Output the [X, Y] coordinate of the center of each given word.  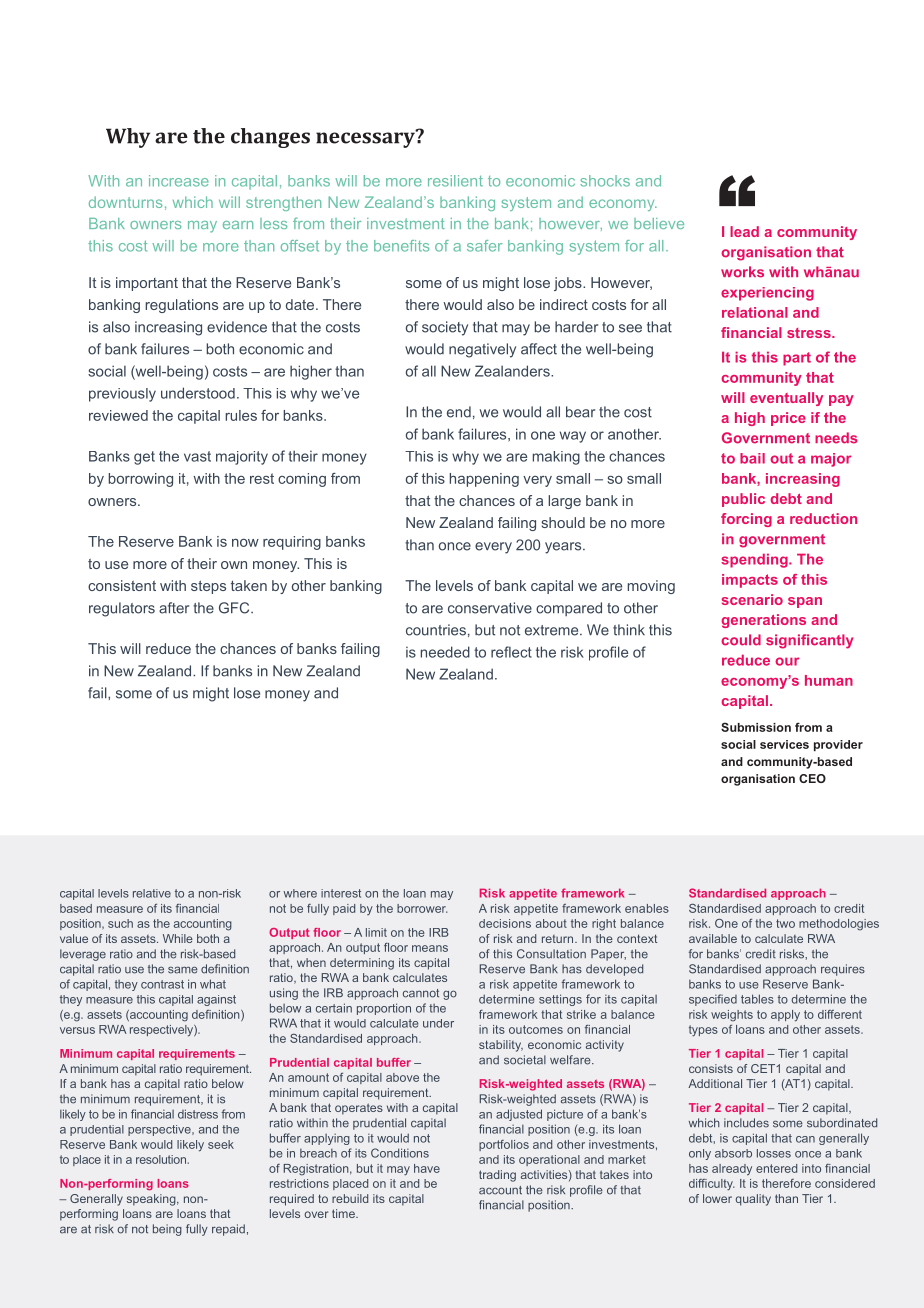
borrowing [140, 480]
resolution [161, 1159]
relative [152, 893]
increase [179, 181]
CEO [812, 778]
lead [744, 231]
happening [484, 480]
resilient [455, 181]
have [427, 1168]
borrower [422, 908]
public [743, 500]
